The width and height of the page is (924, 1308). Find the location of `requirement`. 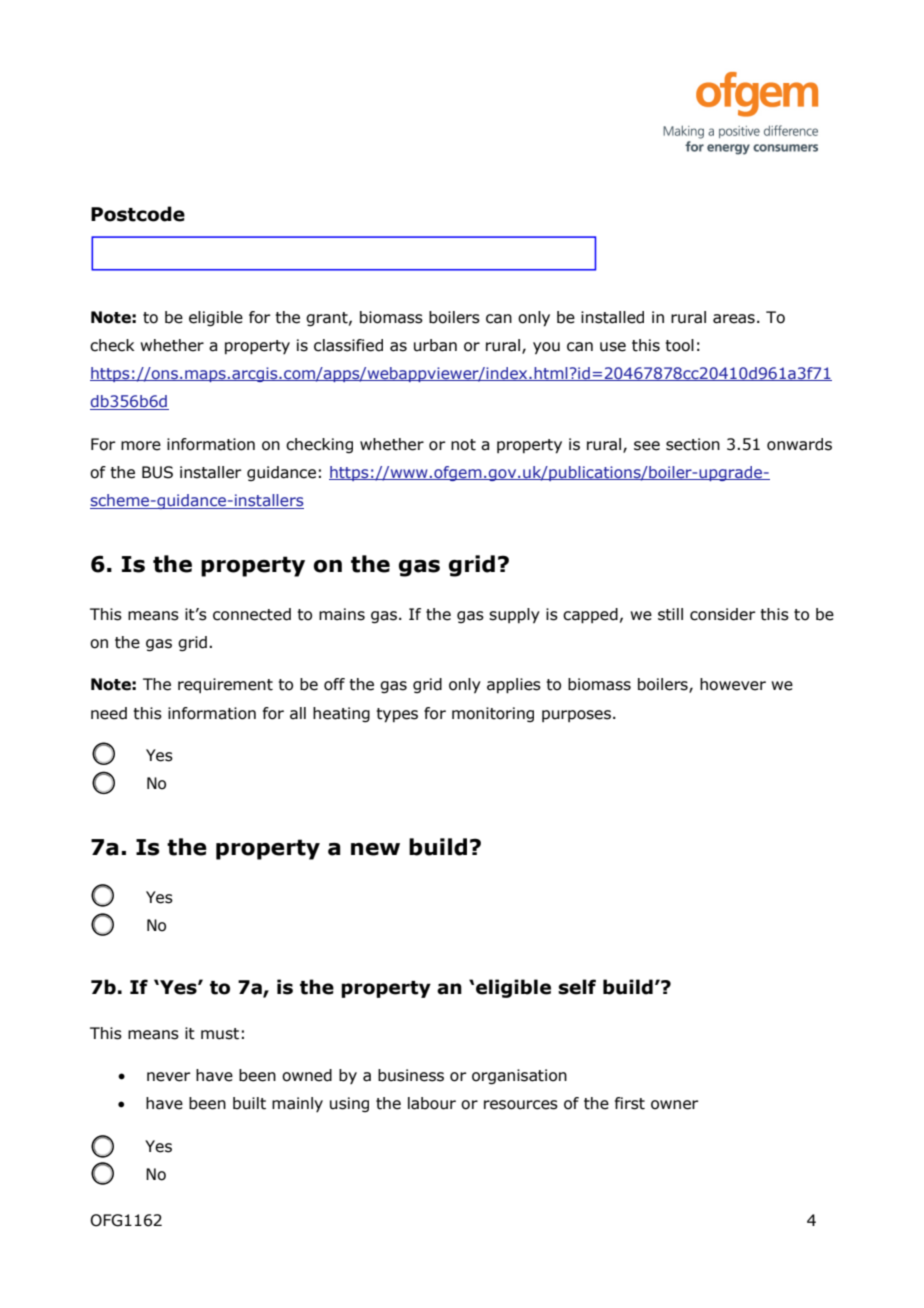

requirement is located at coordinates (225, 685).
